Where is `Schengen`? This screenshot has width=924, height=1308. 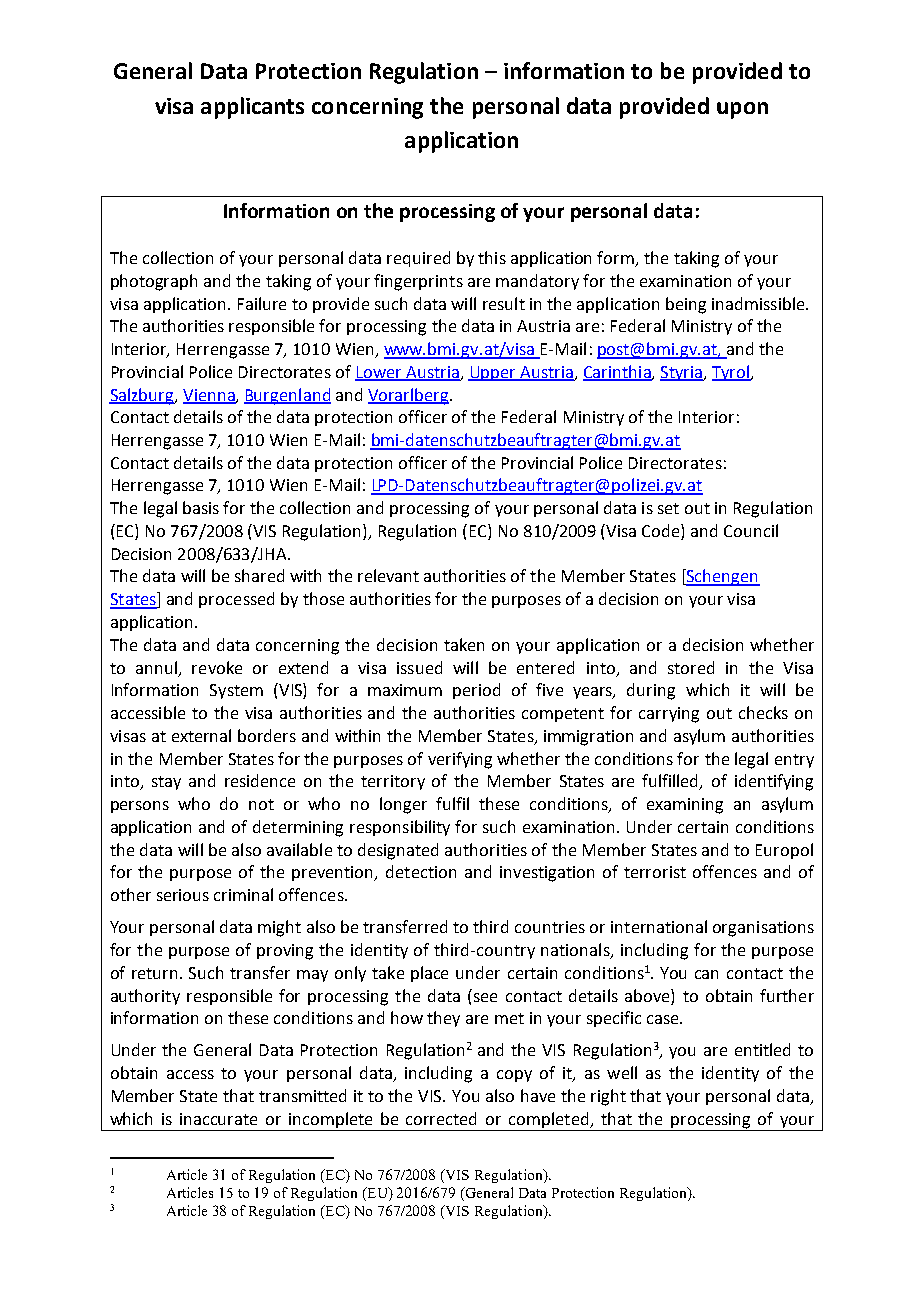
Schengen is located at coordinates (722, 577).
